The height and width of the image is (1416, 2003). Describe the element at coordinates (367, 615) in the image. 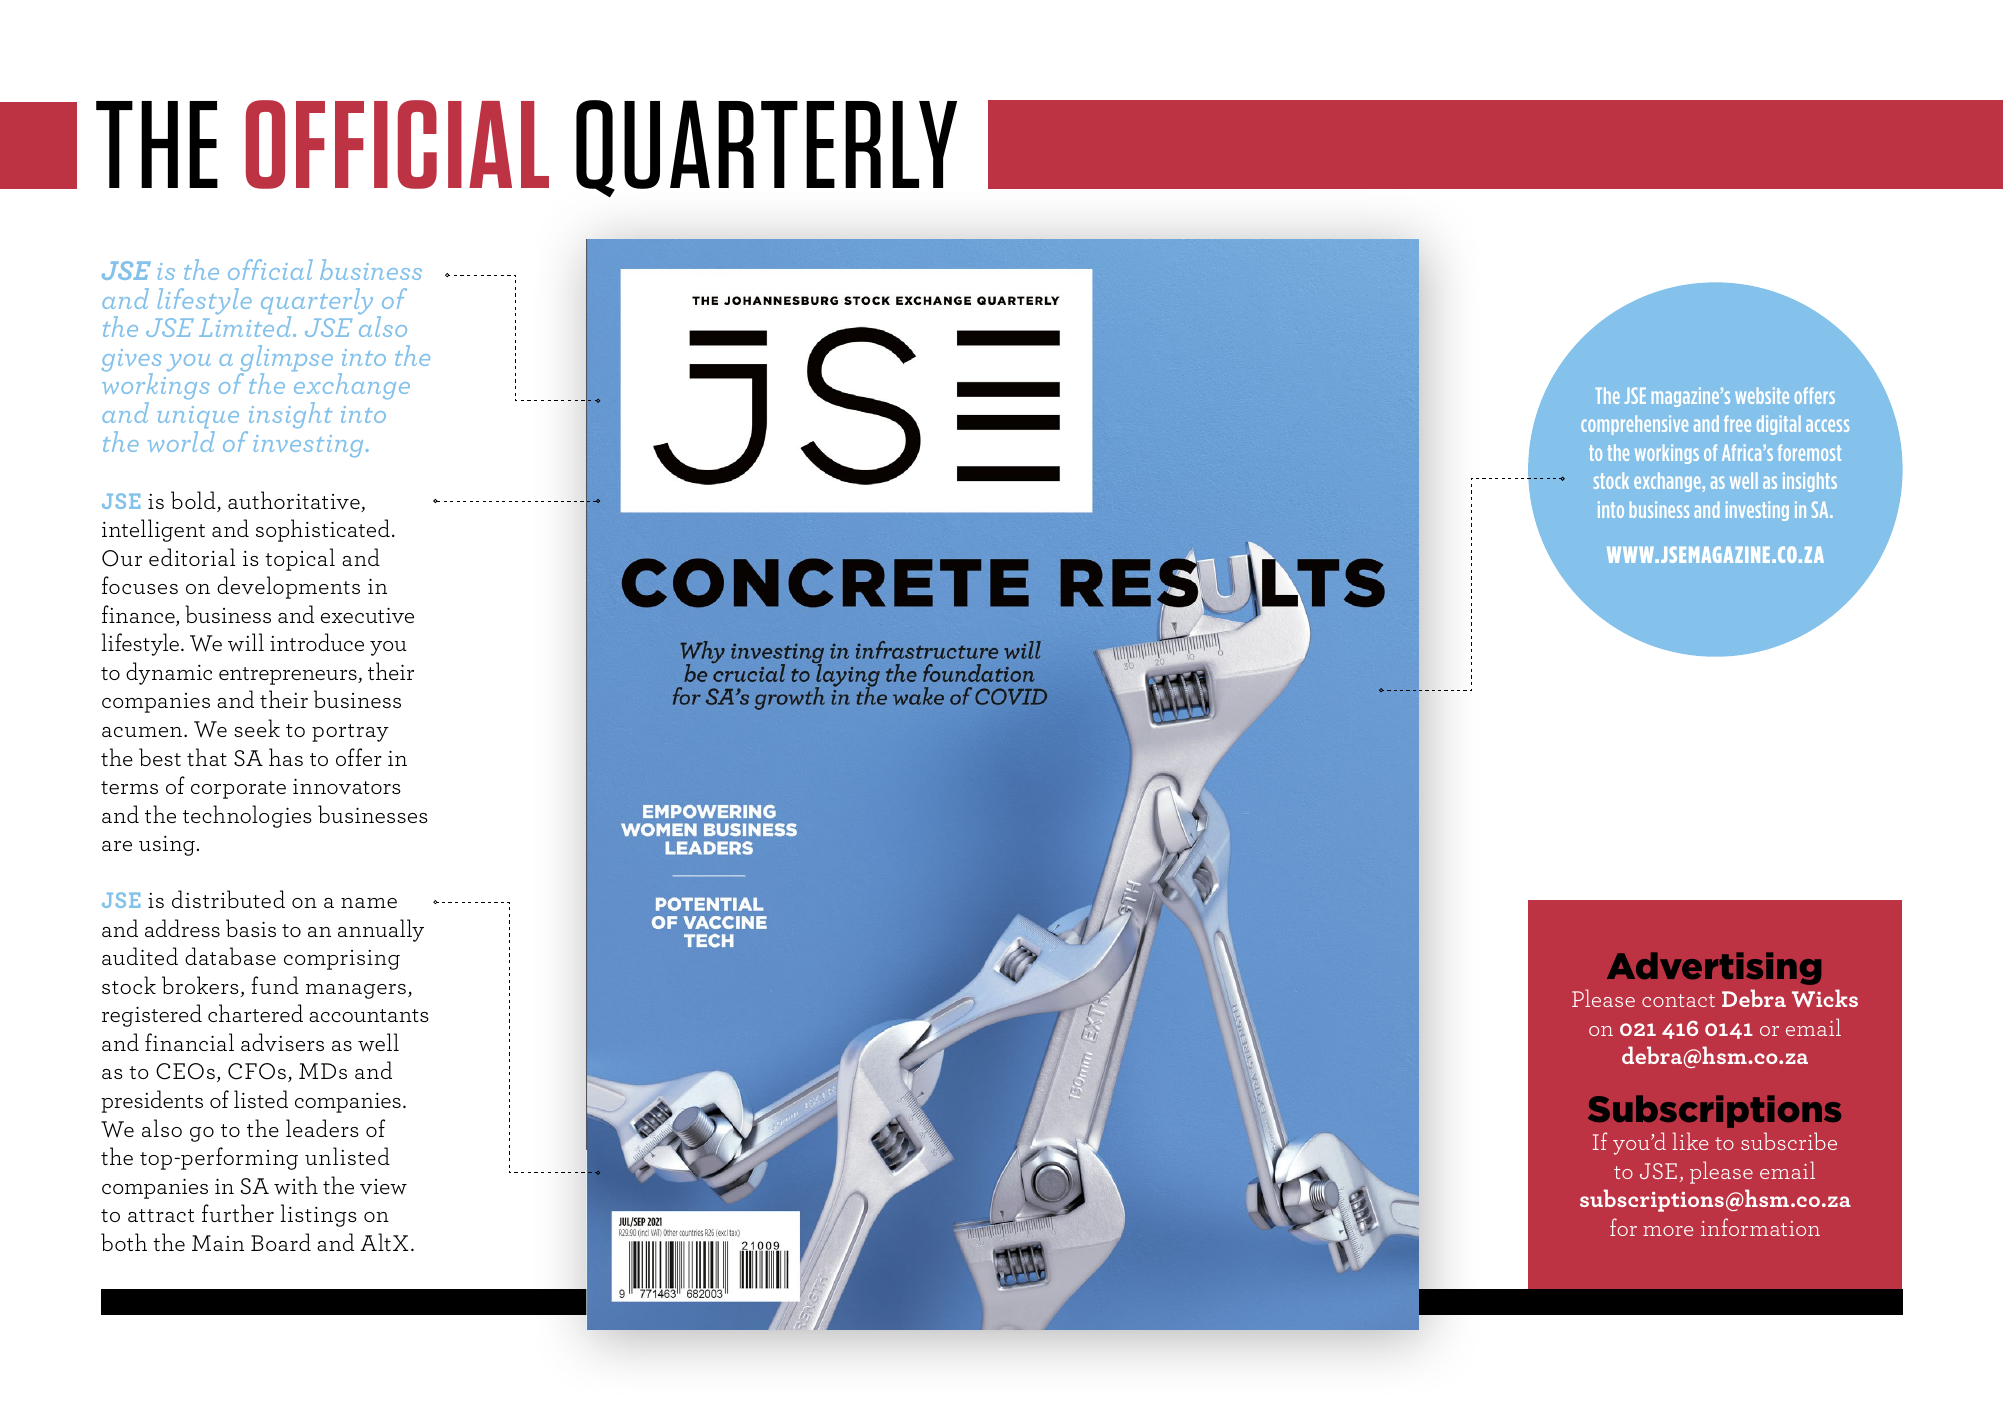

I see `executive` at that location.
